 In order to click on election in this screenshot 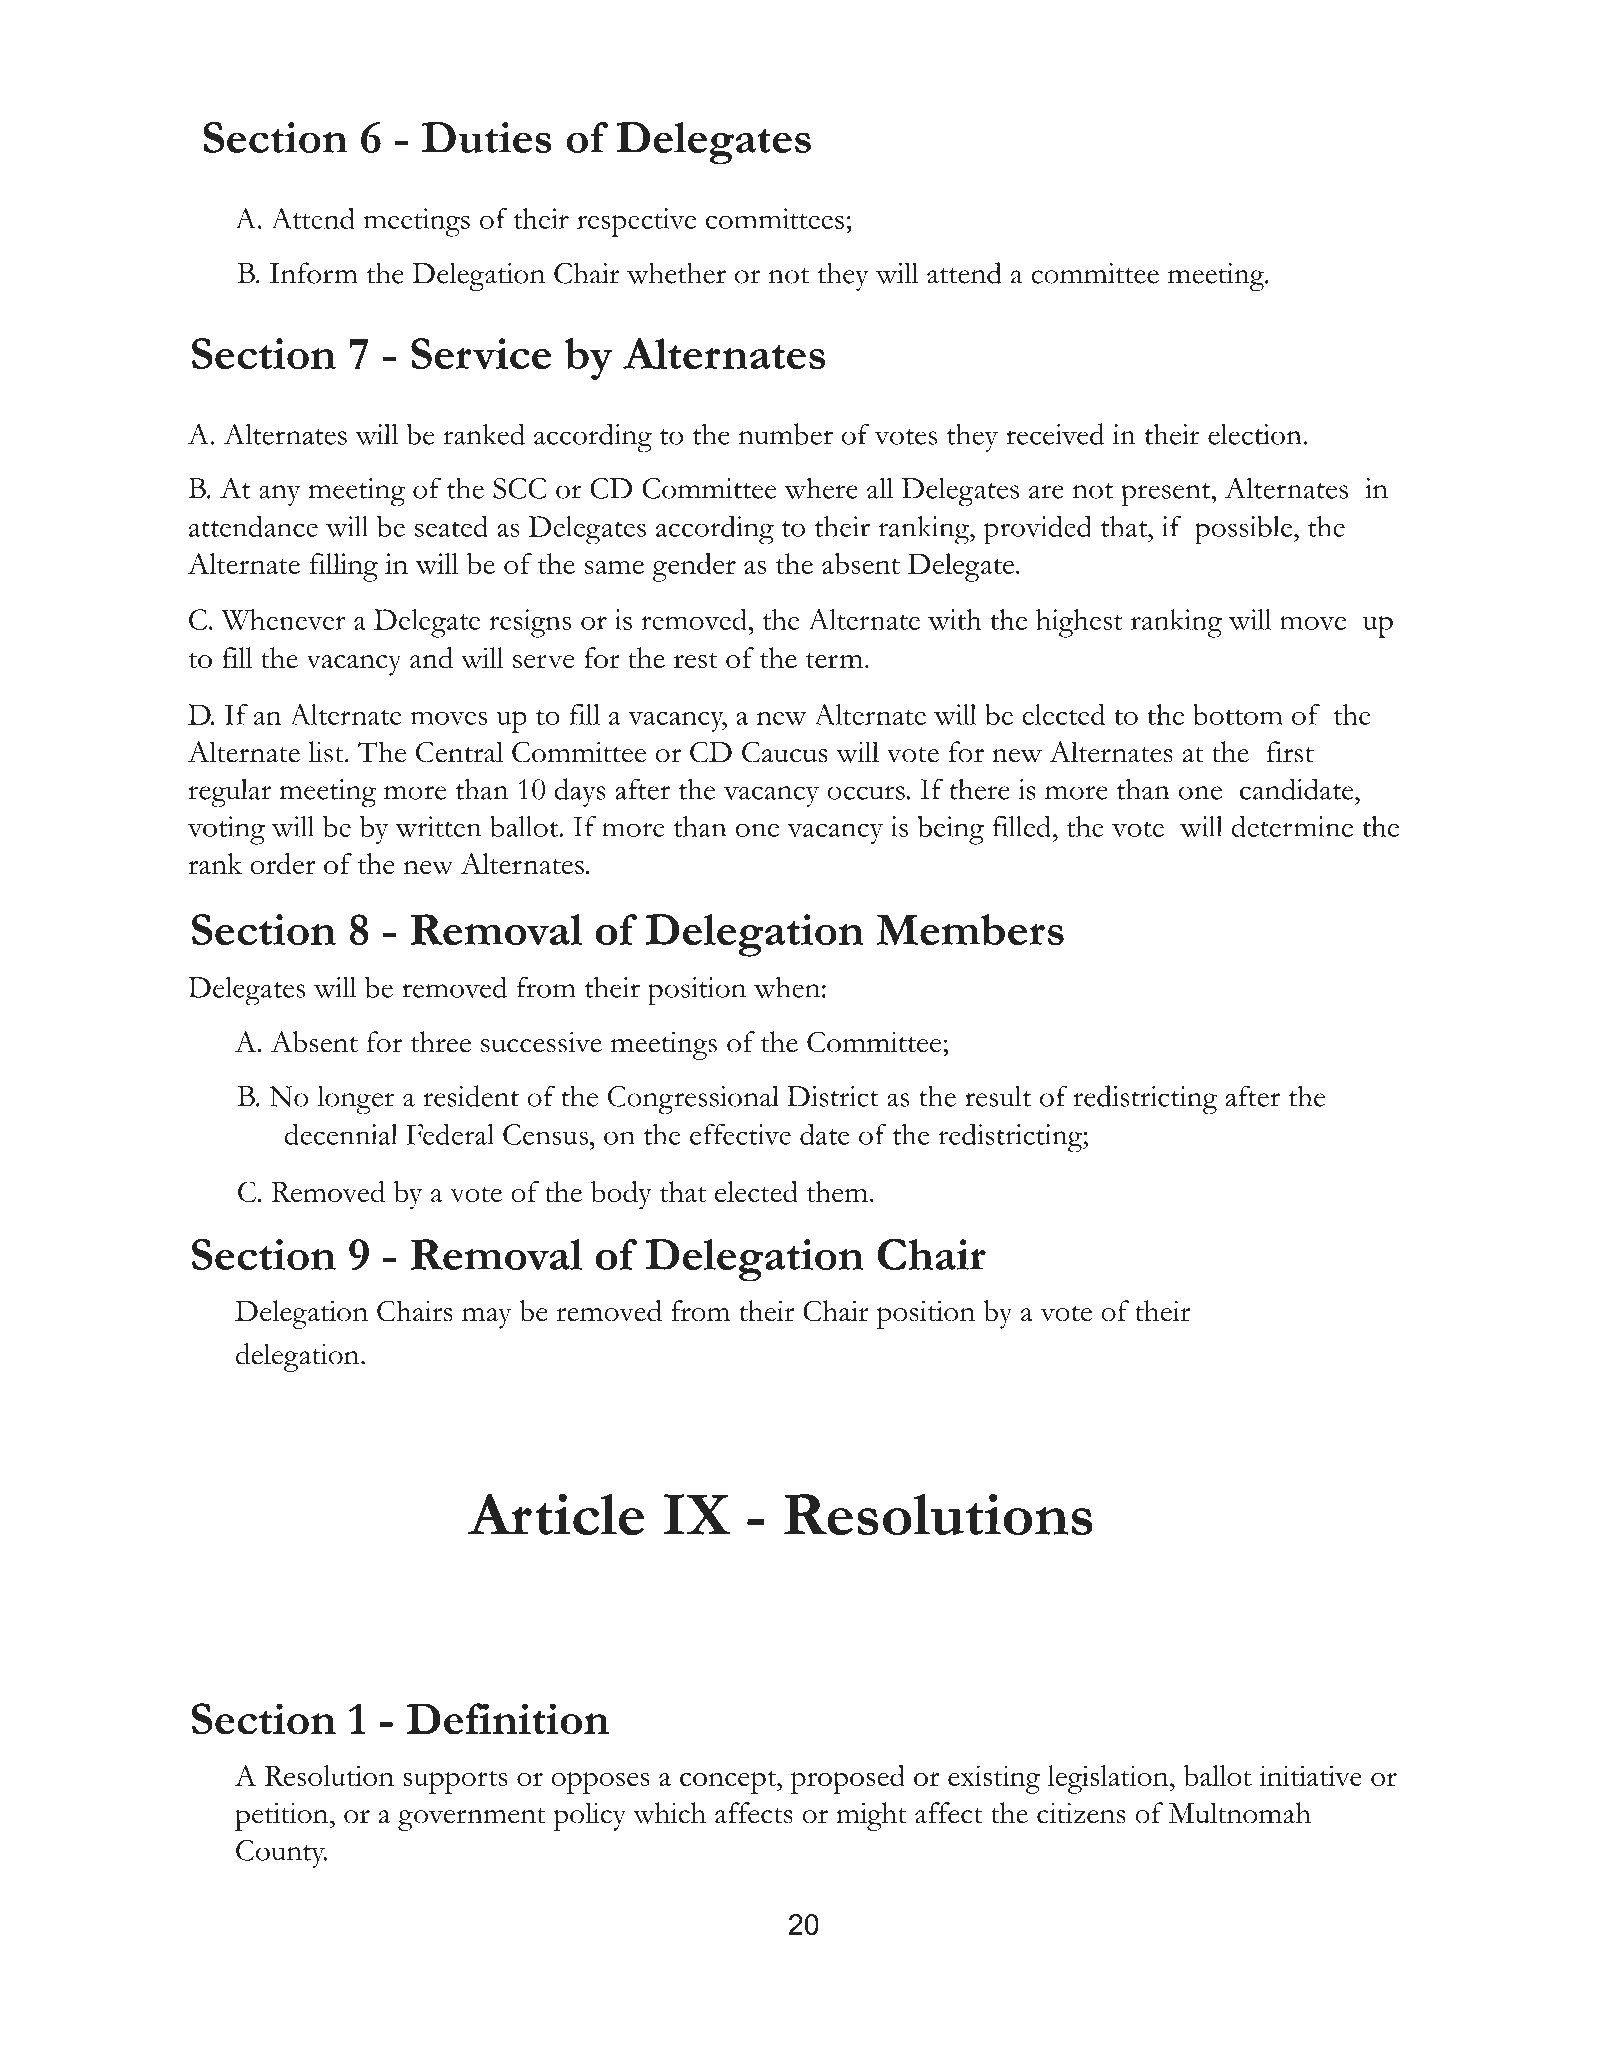, I will do `click(1255, 434)`.
